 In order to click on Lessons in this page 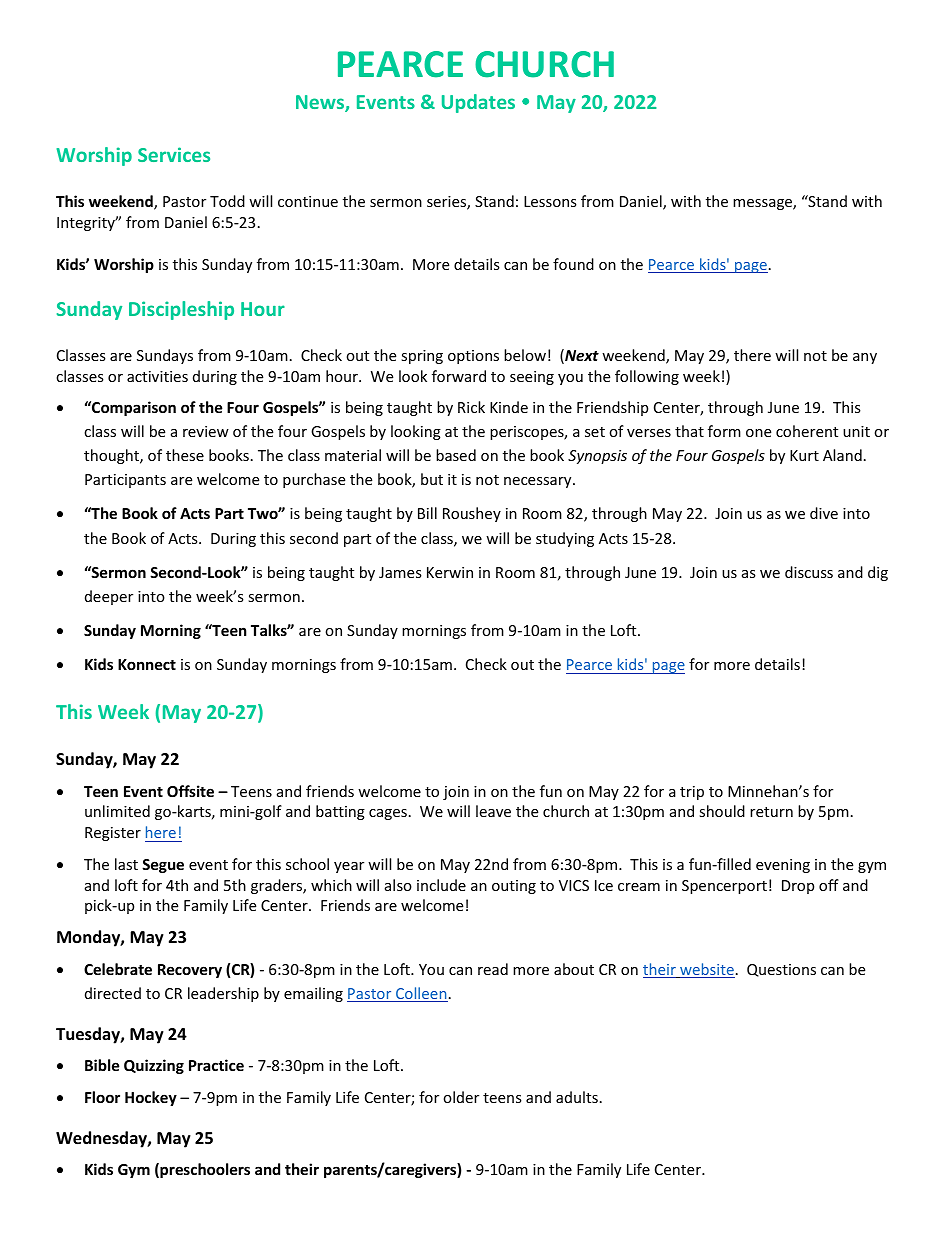, I will do `click(550, 201)`.
